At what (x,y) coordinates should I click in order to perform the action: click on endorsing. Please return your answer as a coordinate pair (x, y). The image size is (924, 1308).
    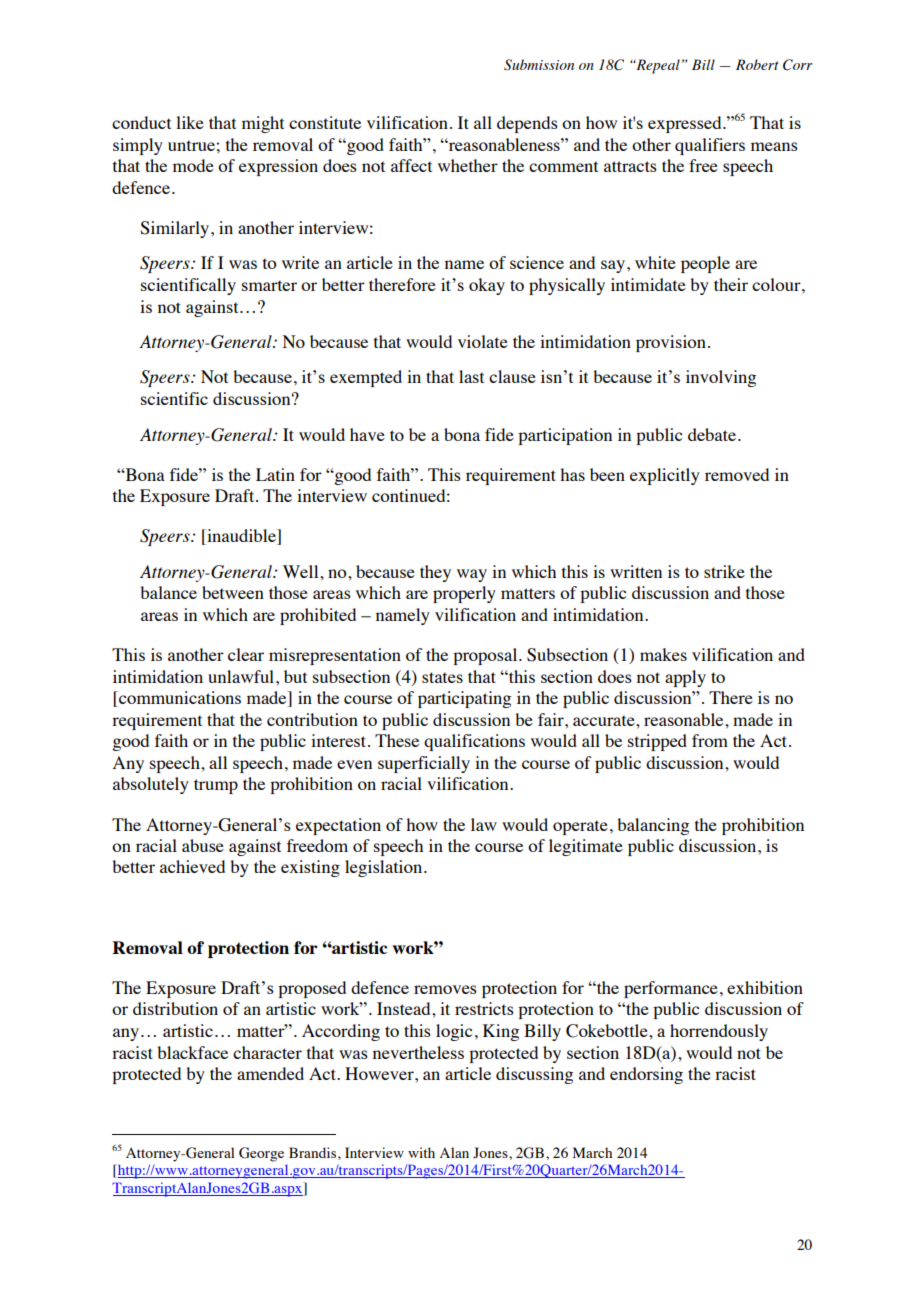
    Looking at the image, I should click on (646, 1075).
